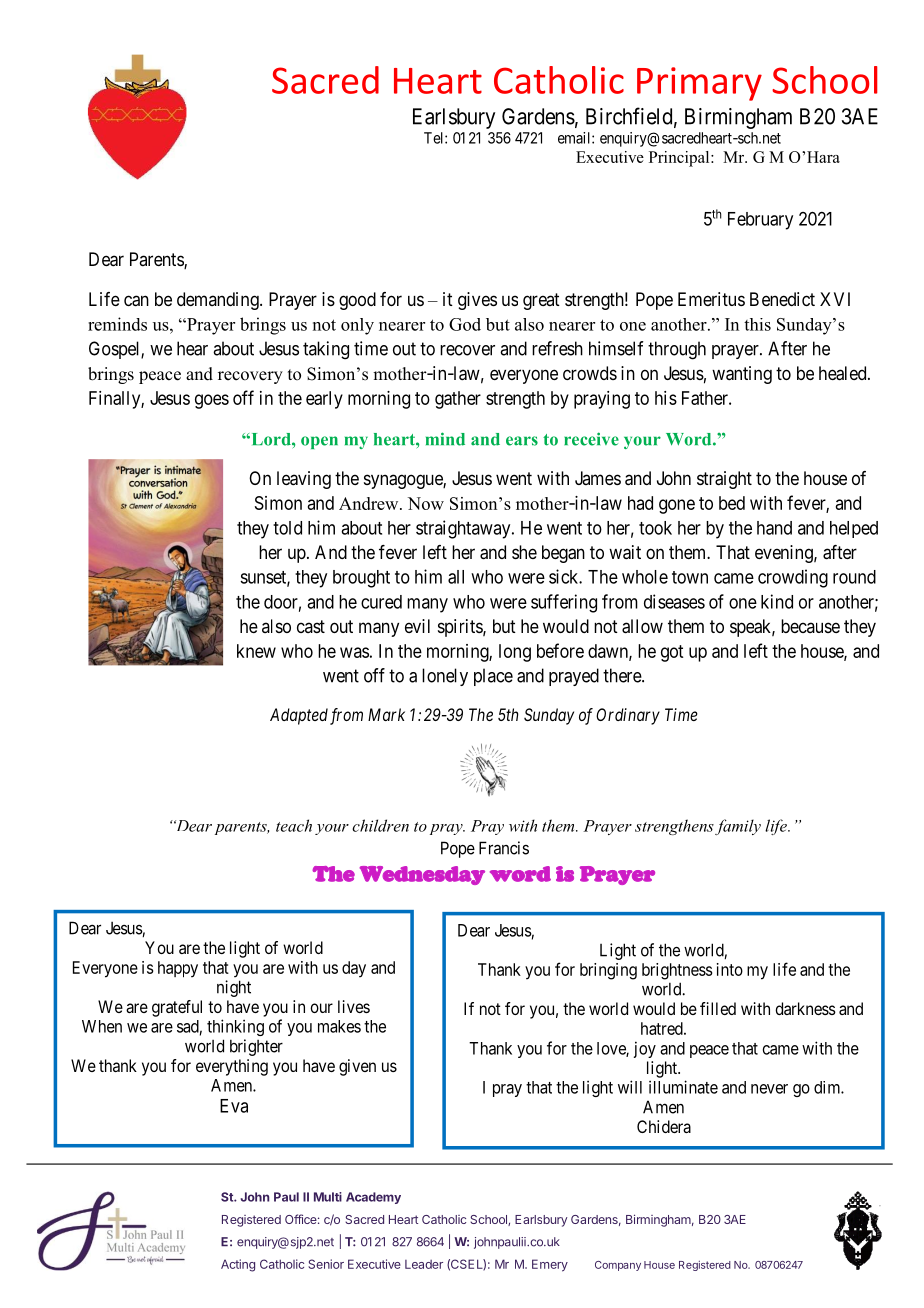 The image size is (924, 1308). I want to click on bed, so click(732, 503).
